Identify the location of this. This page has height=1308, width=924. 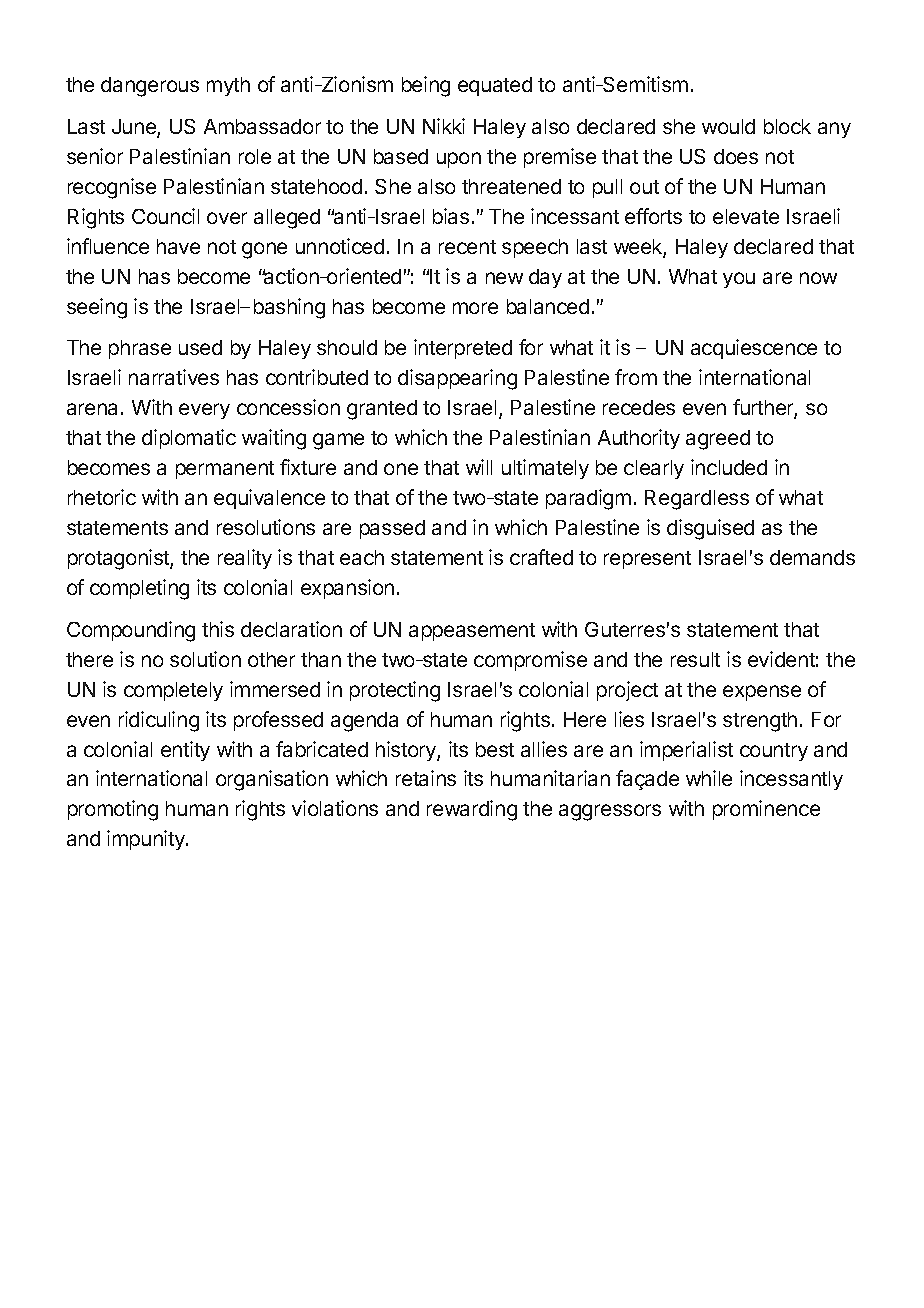
(218, 629).
